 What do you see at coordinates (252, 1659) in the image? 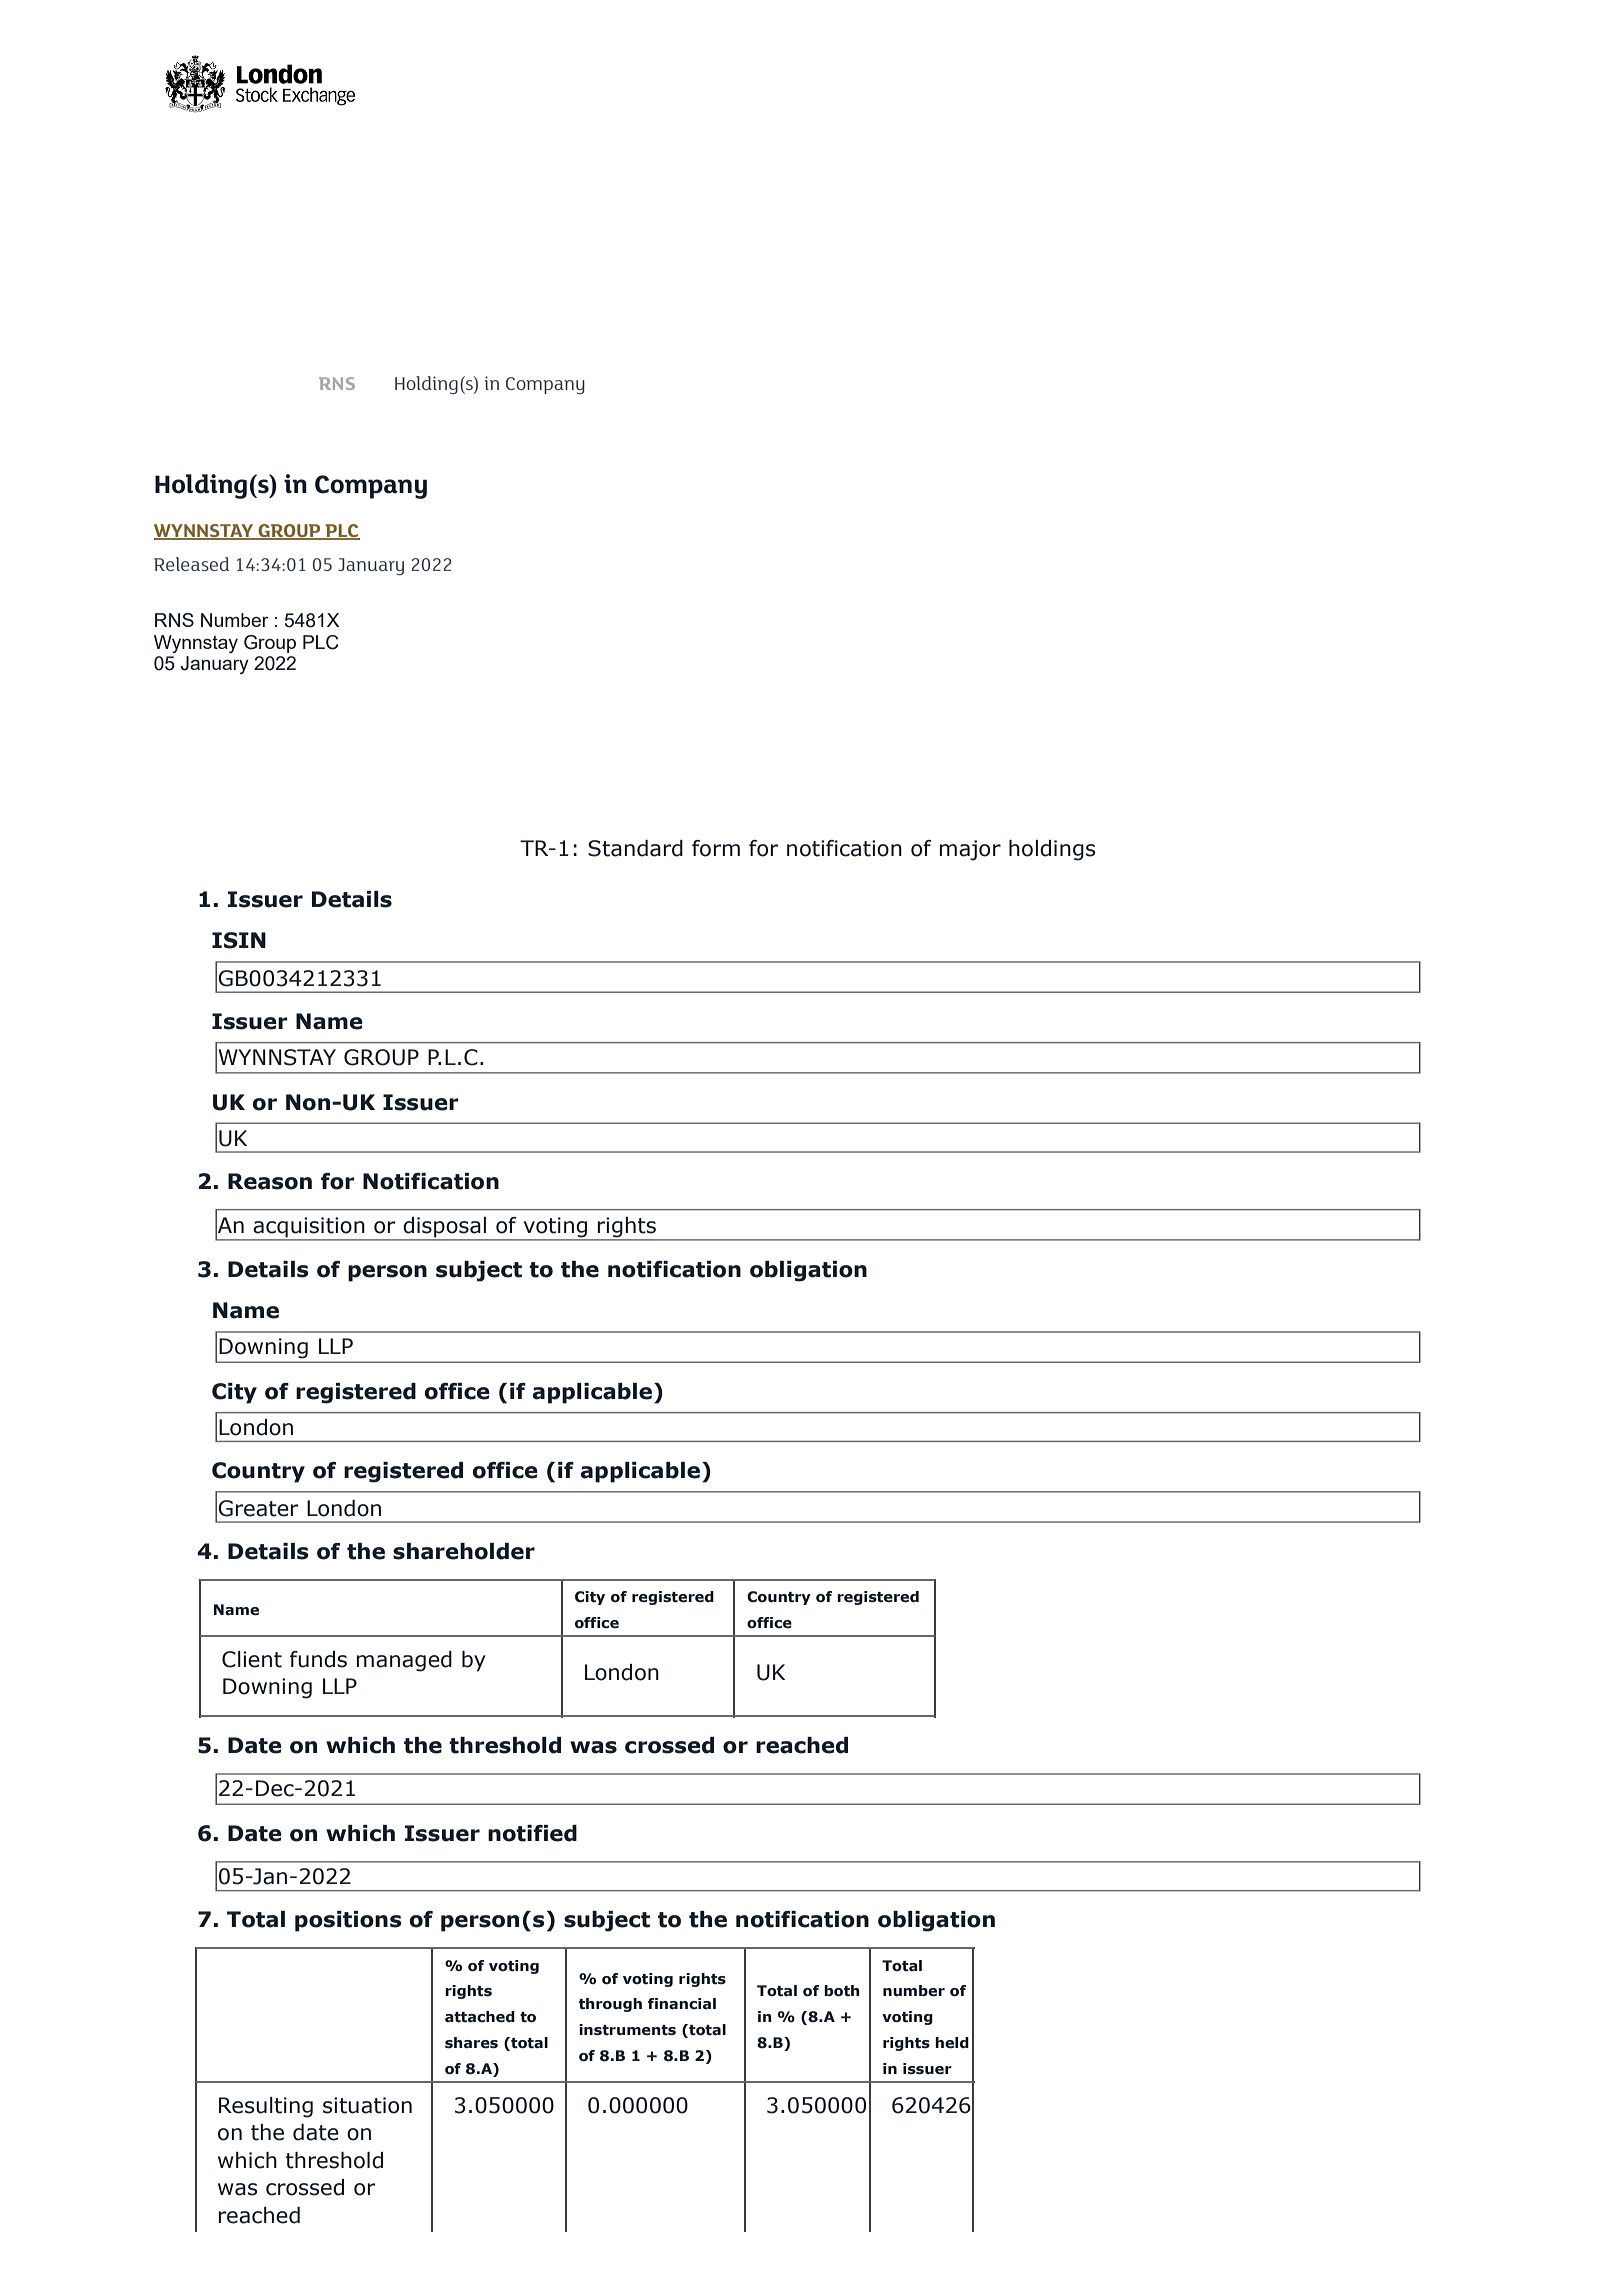
I see `Client` at bounding box center [252, 1659].
